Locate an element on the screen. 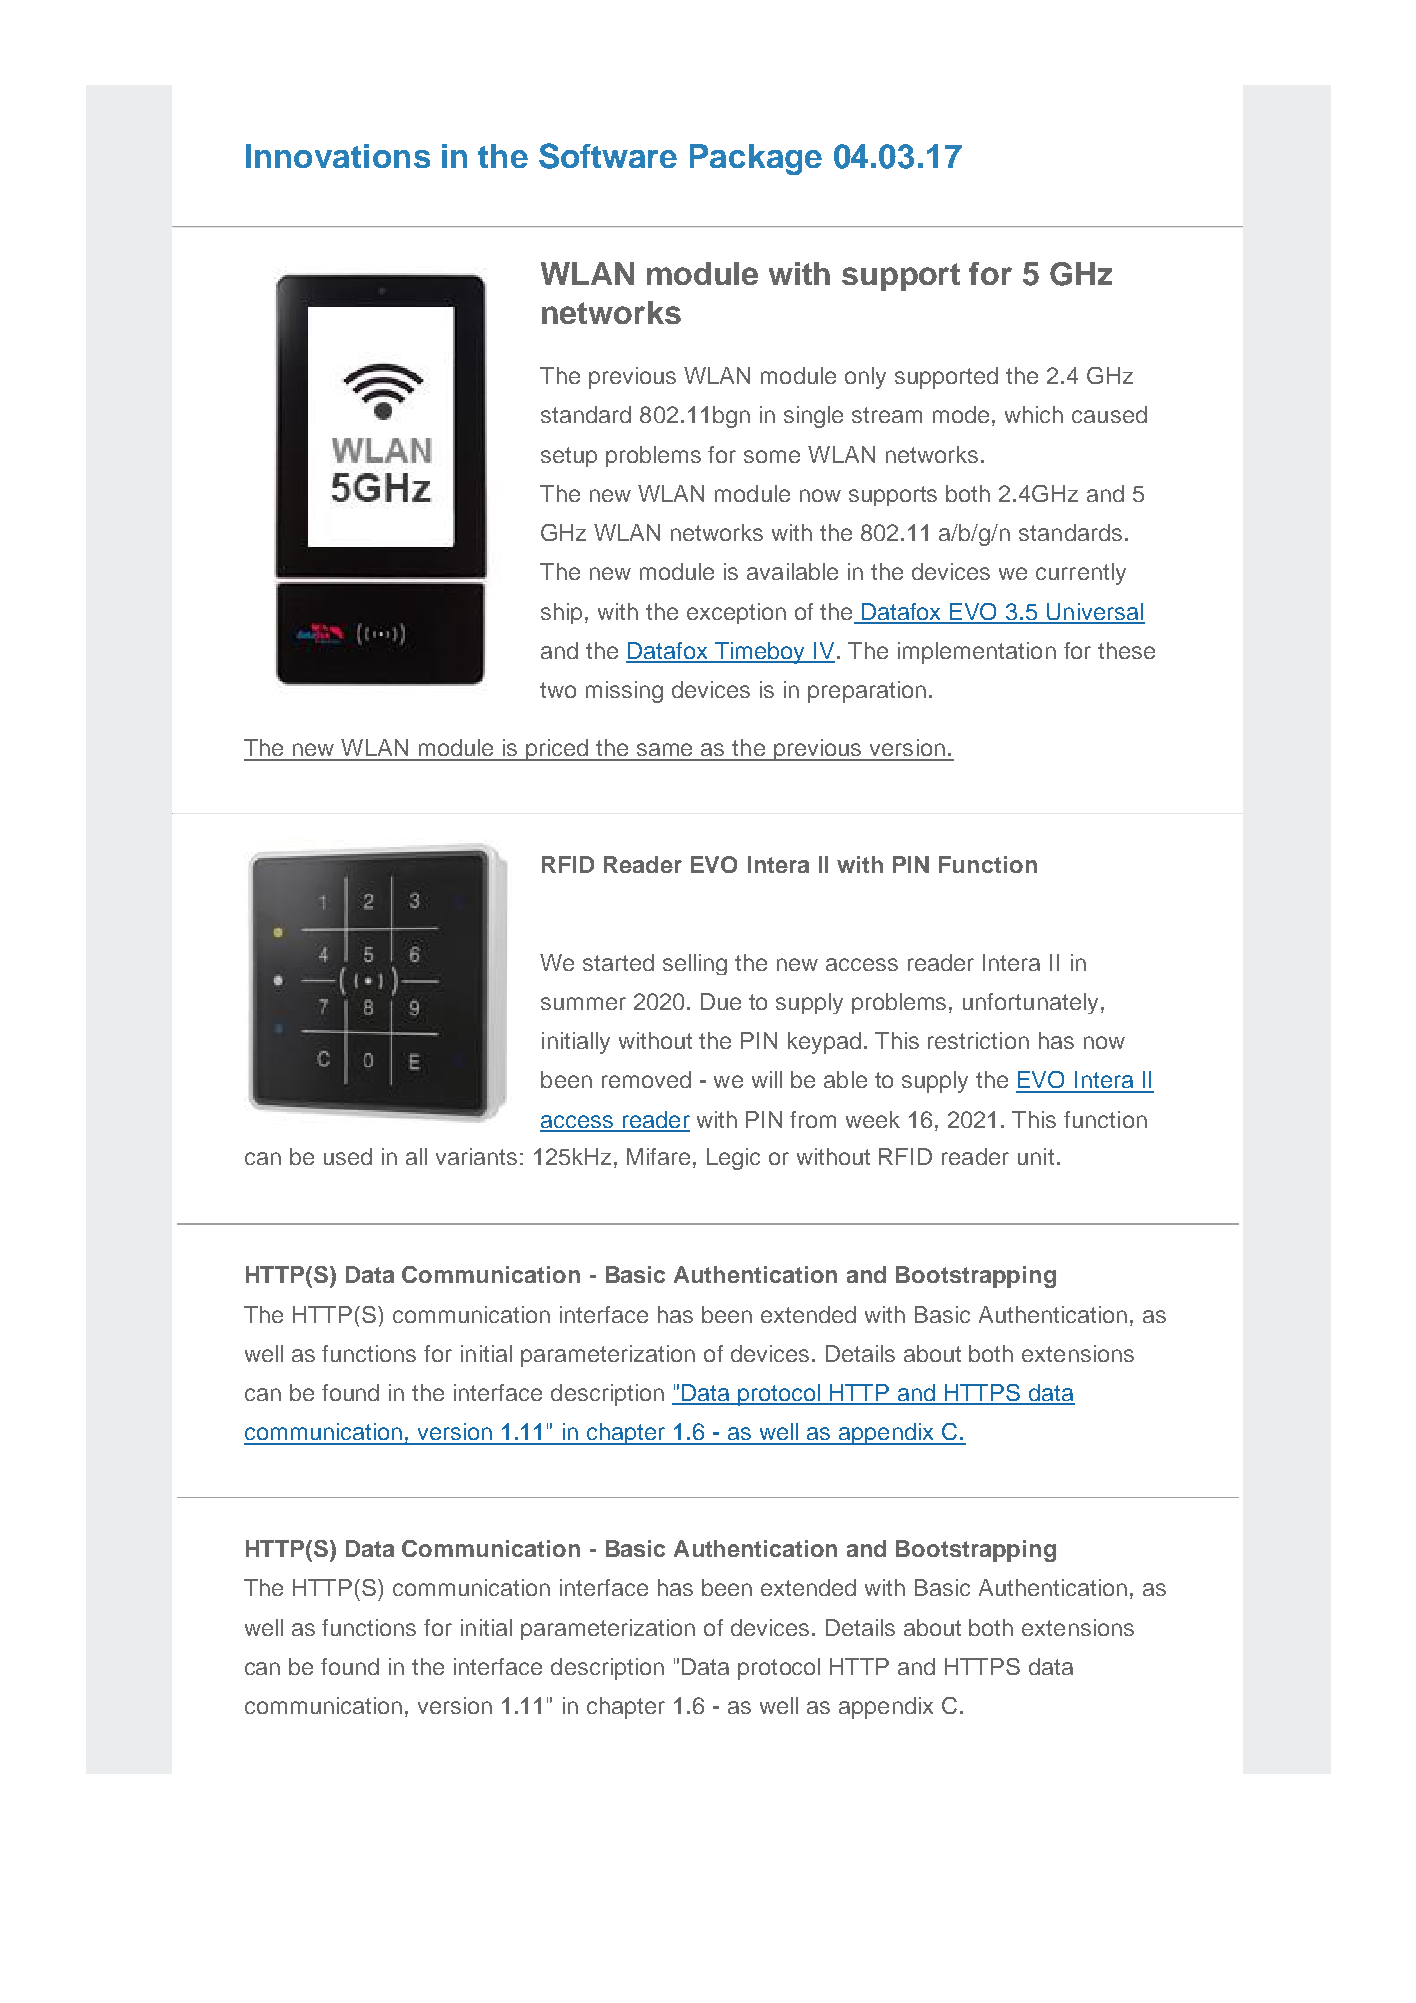 The height and width of the screenshot is (2003, 1416). some is located at coordinates (772, 456).
